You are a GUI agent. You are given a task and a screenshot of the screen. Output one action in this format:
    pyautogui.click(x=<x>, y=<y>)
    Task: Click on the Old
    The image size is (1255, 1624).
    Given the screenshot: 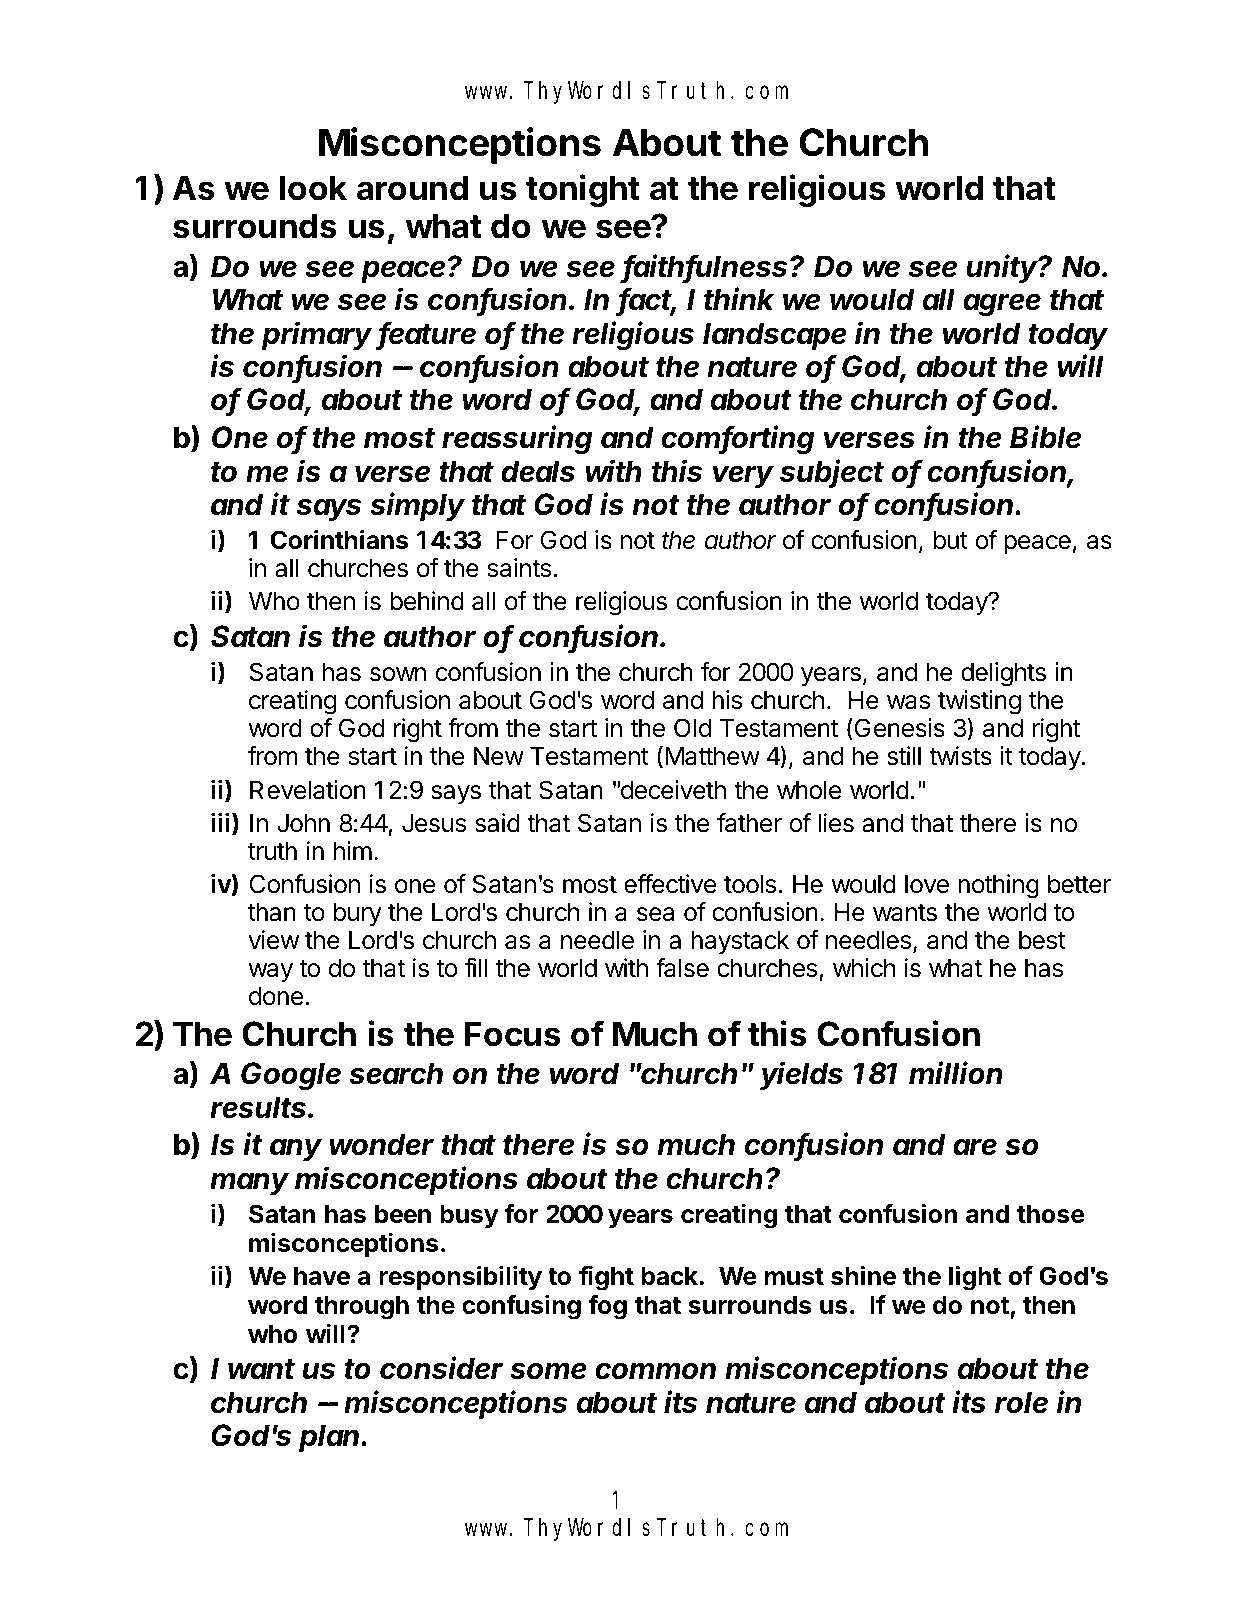 What is the action you would take?
    pyautogui.click(x=692, y=728)
